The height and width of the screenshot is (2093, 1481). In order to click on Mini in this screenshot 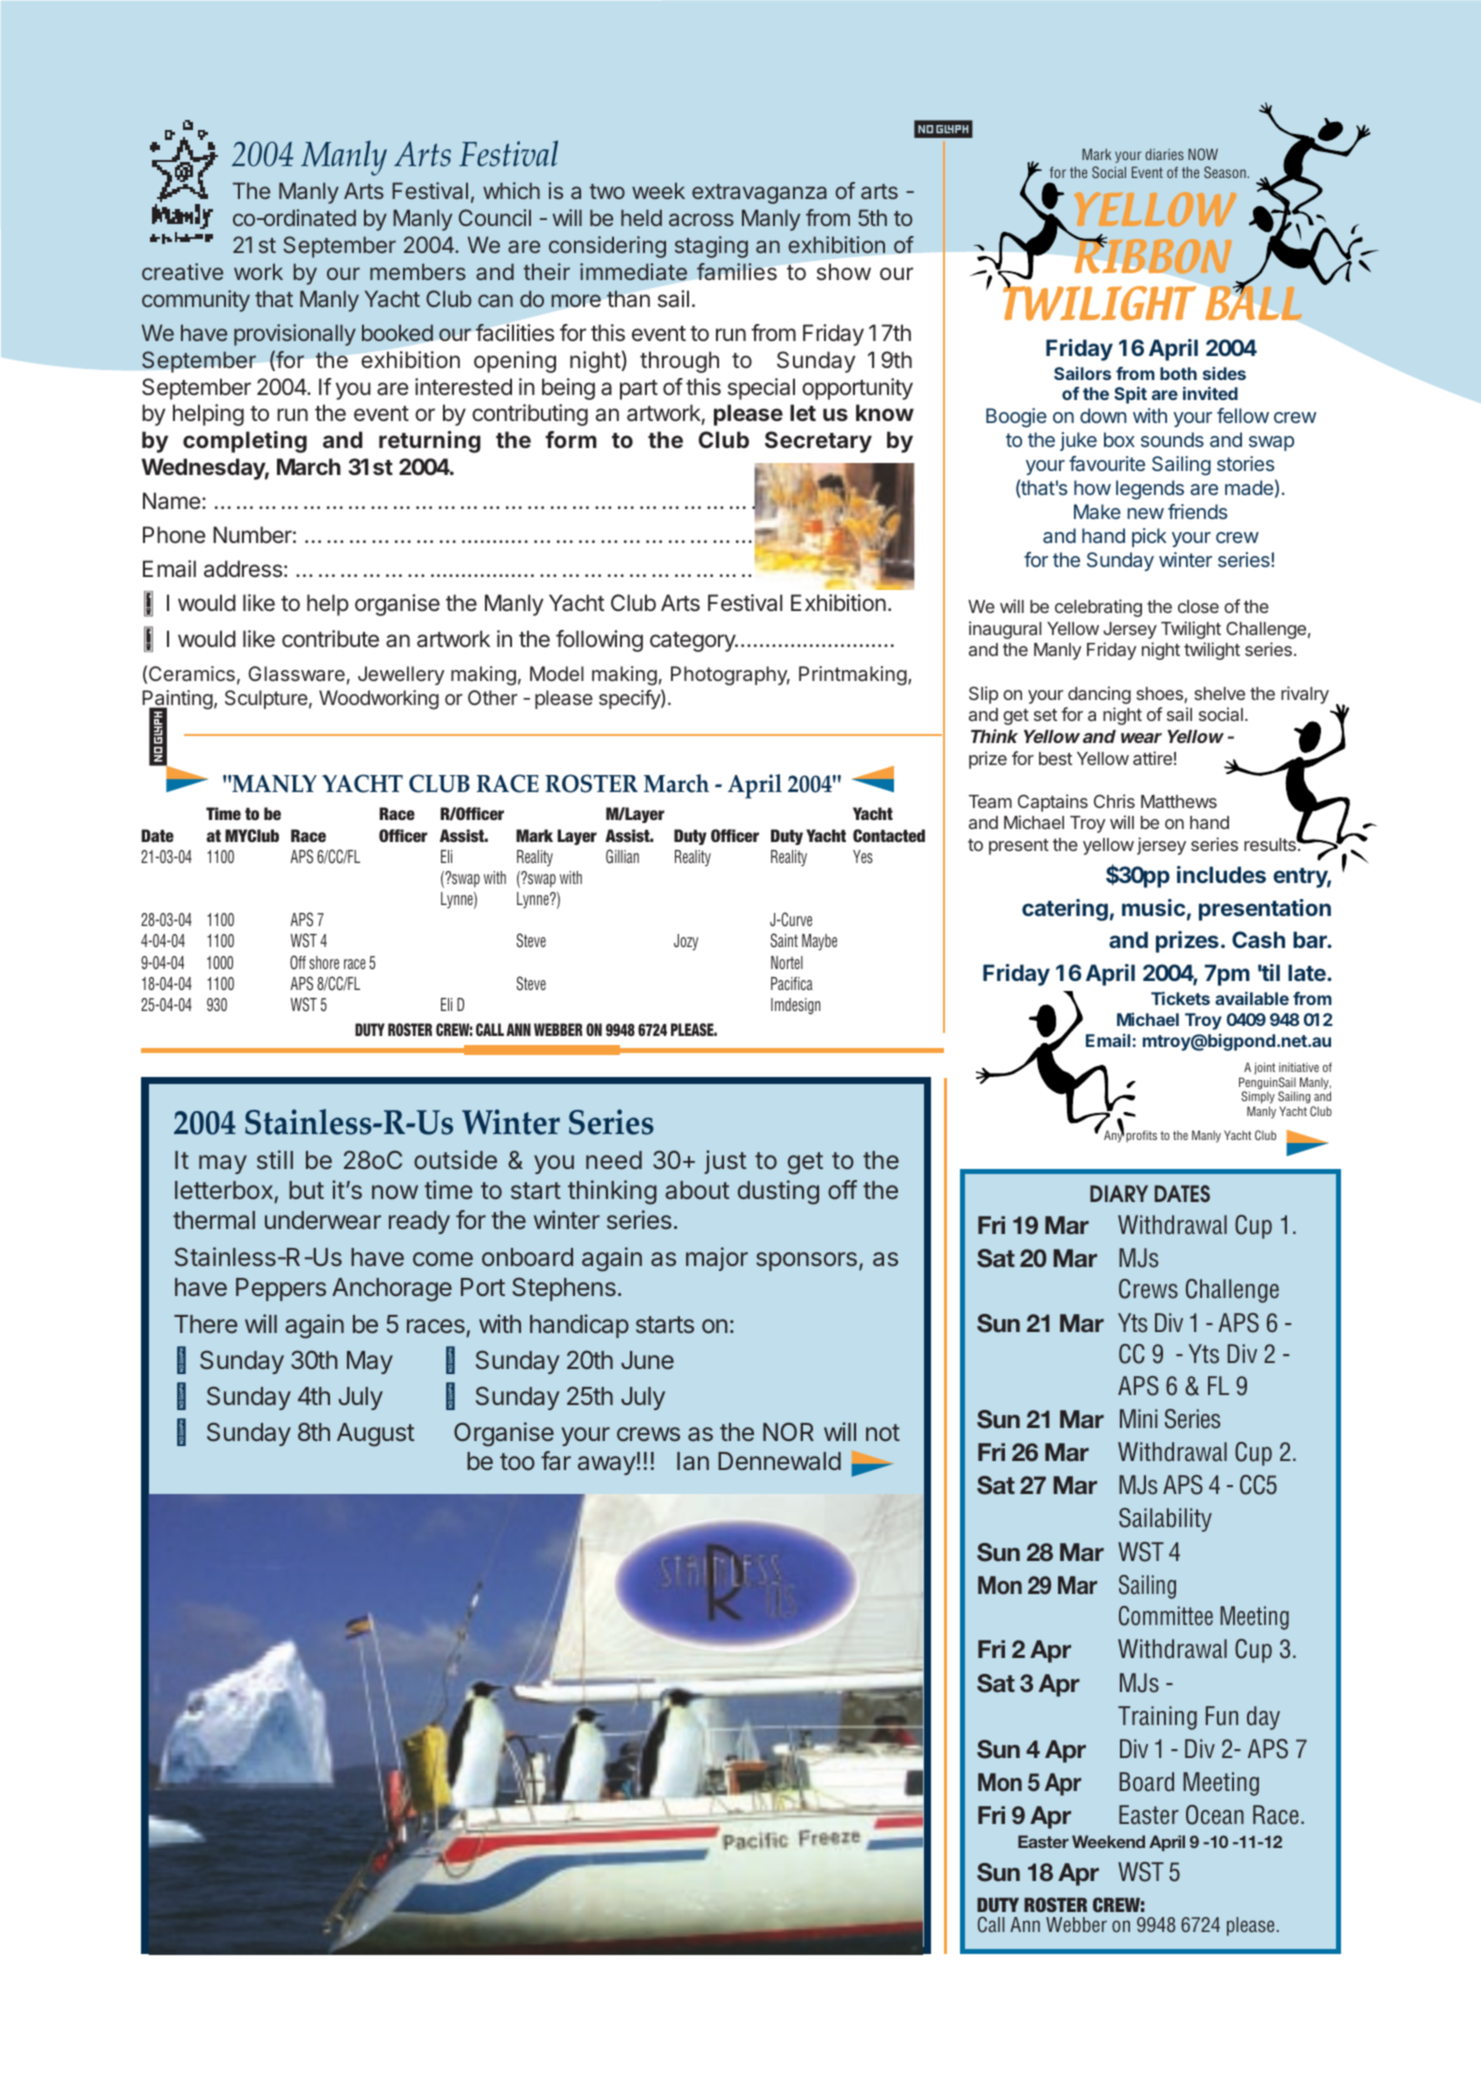, I will do `click(1139, 1418)`.
